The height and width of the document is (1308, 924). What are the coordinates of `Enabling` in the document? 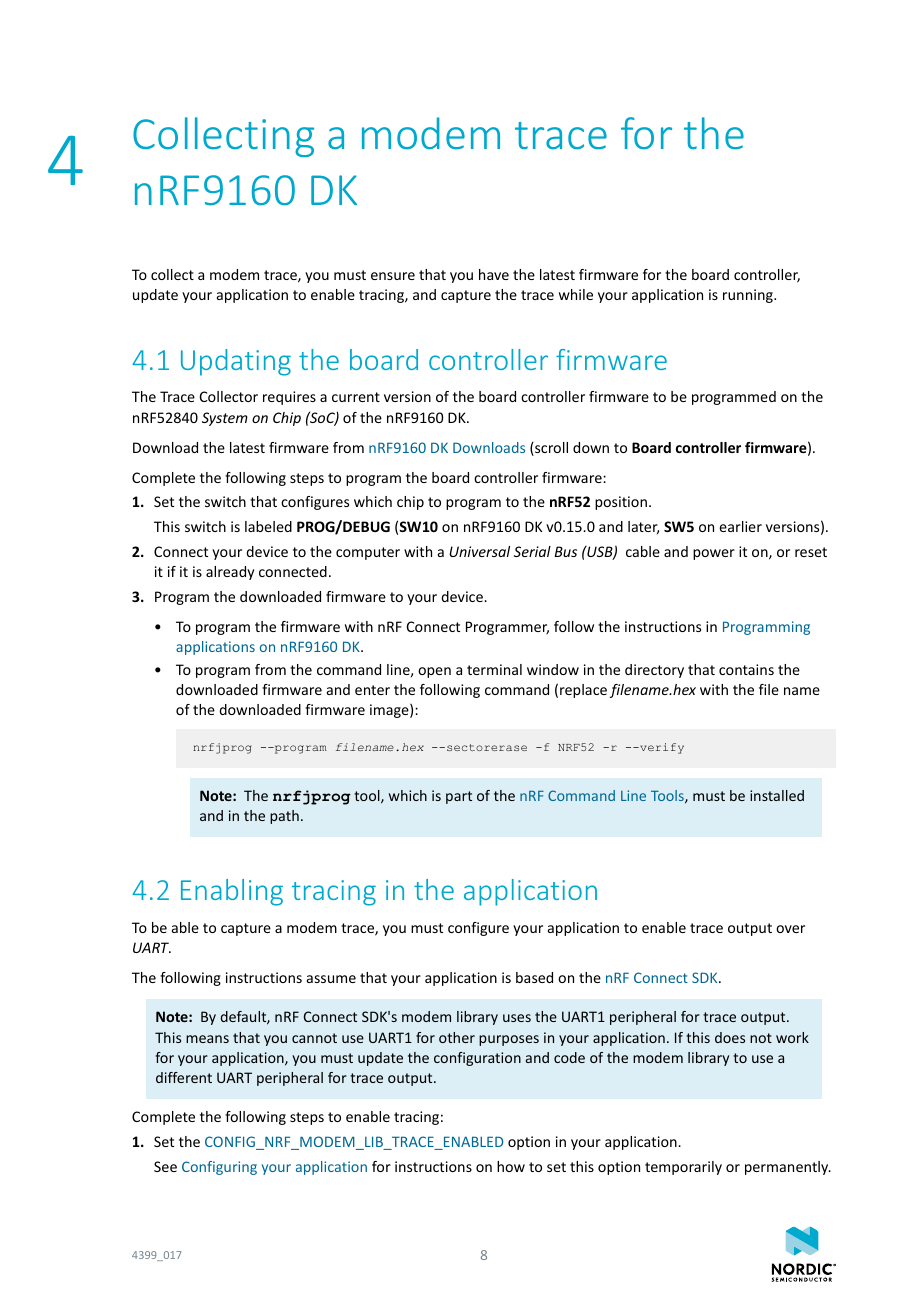 It's located at (232, 892).
